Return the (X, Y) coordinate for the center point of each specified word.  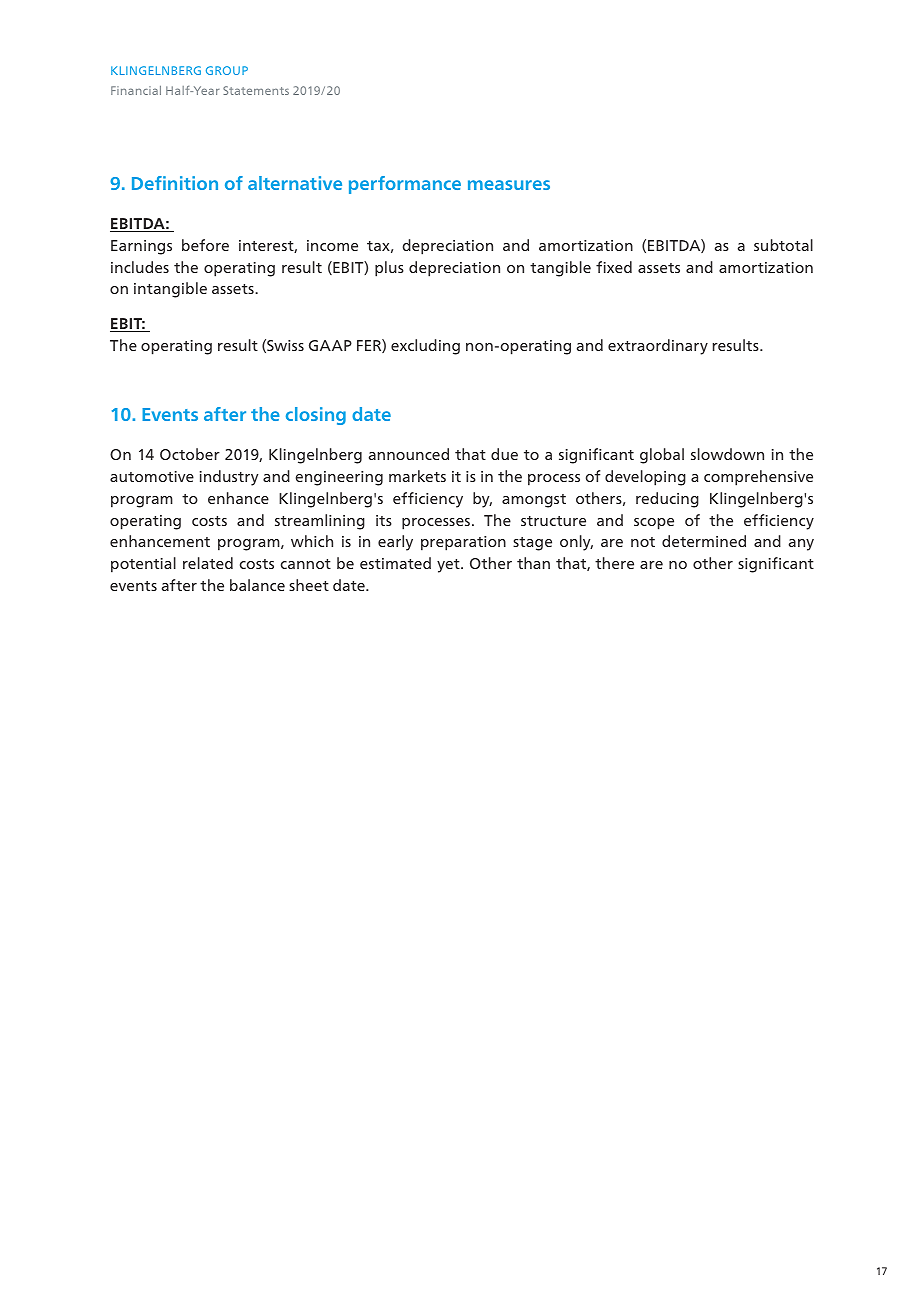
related (208, 563)
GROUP (227, 70)
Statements (256, 90)
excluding (425, 347)
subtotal (783, 245)
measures (509, 185)
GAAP (330, 345)
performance (405, 185)
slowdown (727, 454)
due (504, 454)
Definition (175, 183)
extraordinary (658, 347)
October (190, 454)
